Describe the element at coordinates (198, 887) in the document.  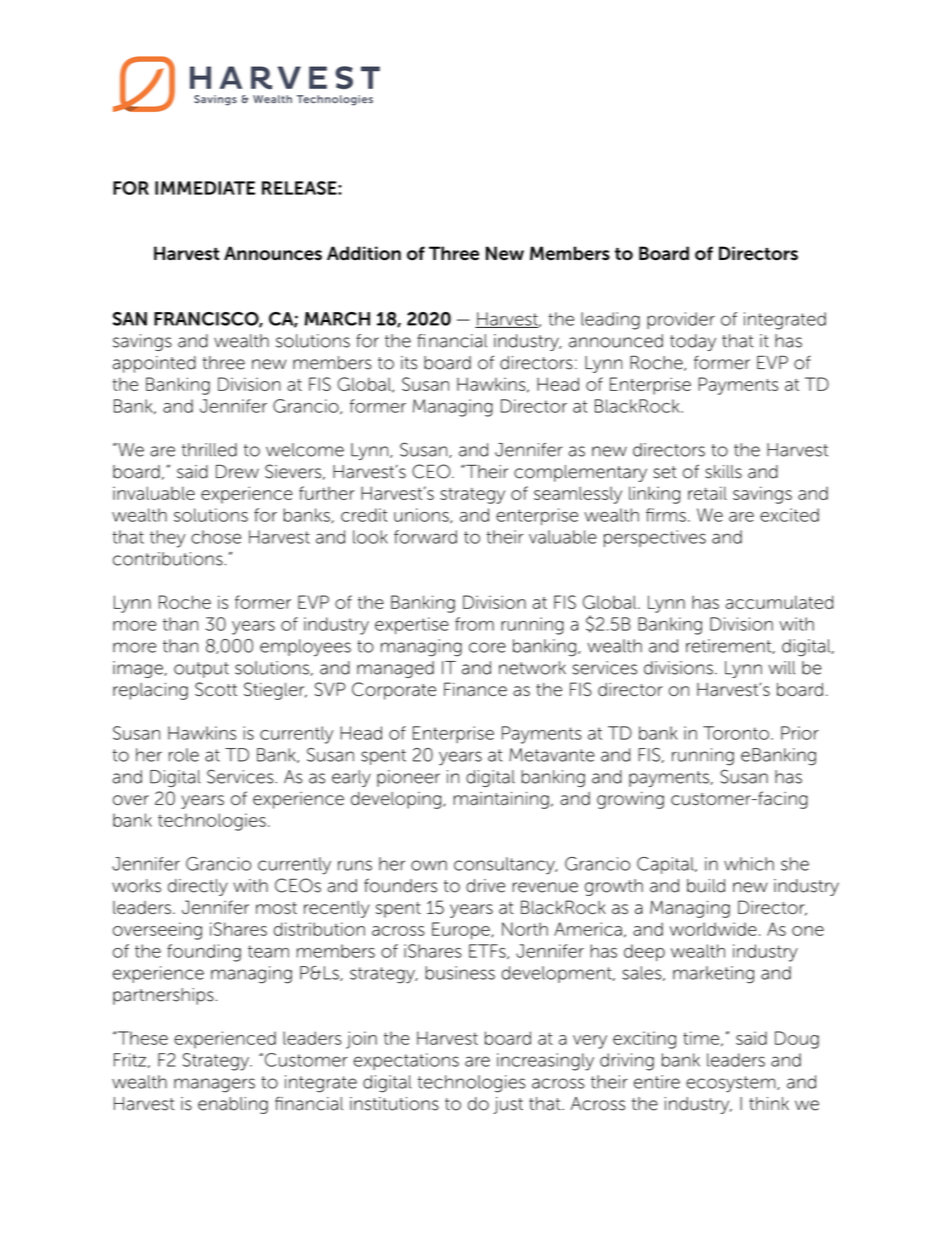
I see `directly` at that location.
